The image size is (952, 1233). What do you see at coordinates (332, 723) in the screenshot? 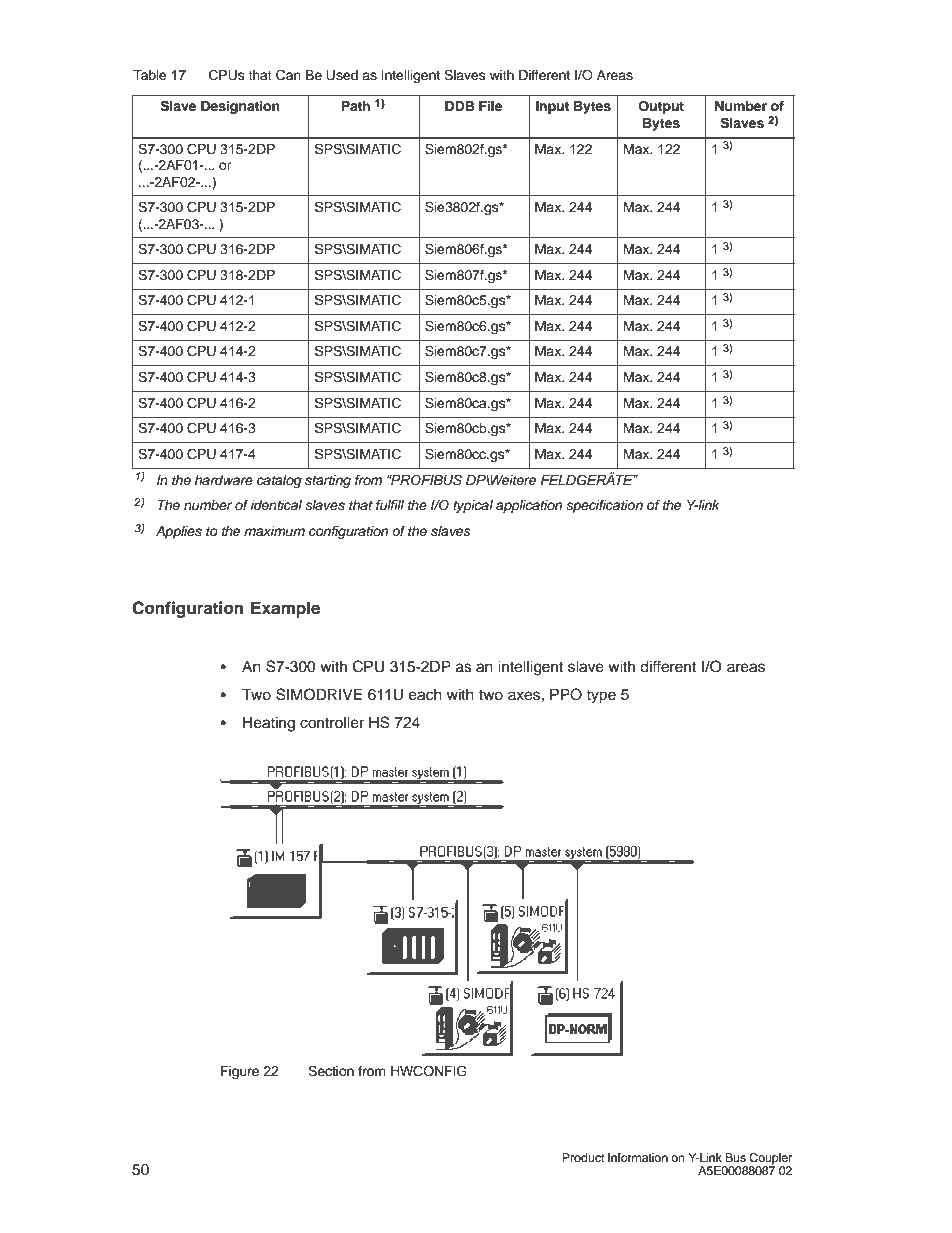
I see `controller` at bounding box center [332, 723].
